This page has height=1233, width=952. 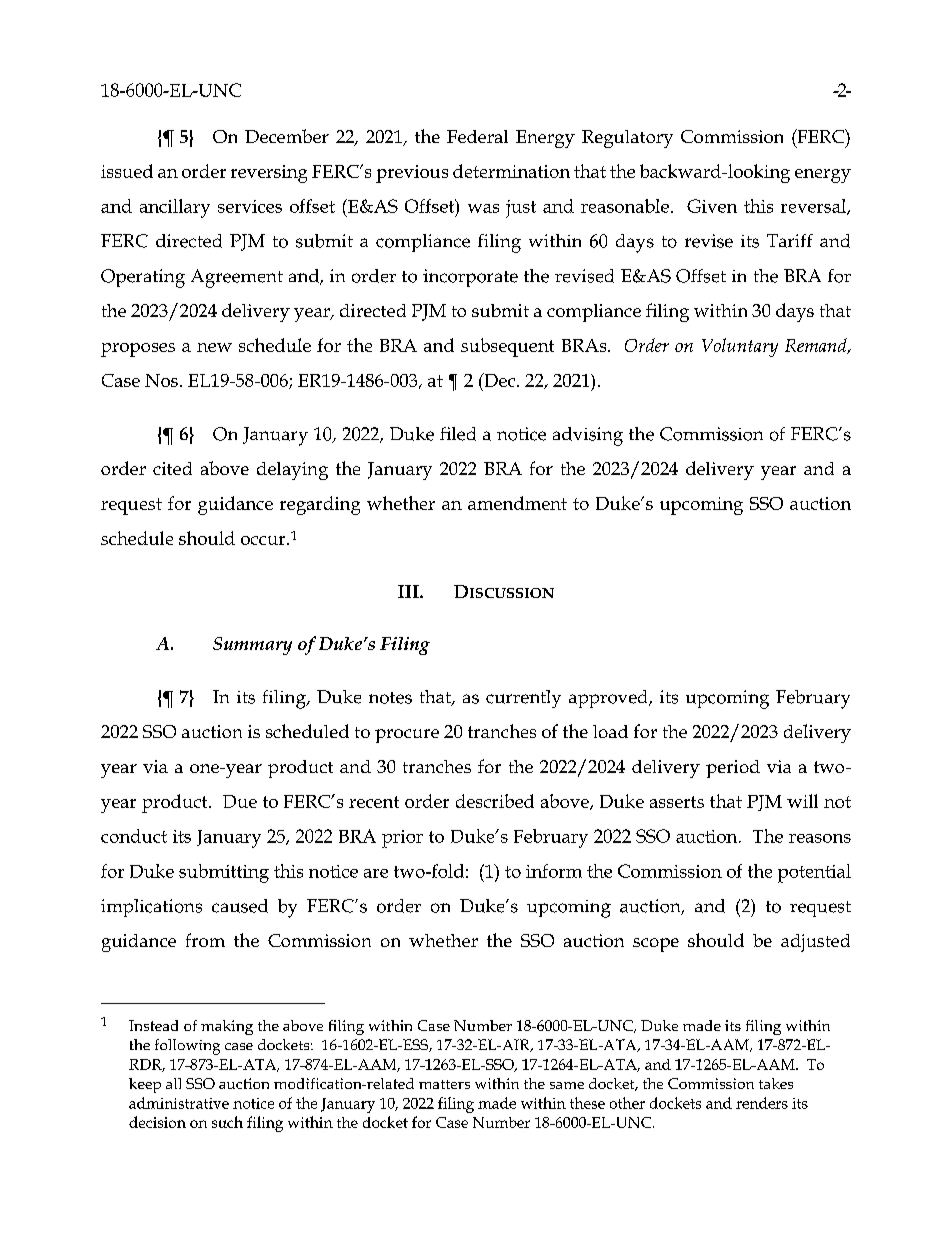 What do you see at coordinates (402, 839) in the page?
I see `prior` at bounding box center [402, 839].
